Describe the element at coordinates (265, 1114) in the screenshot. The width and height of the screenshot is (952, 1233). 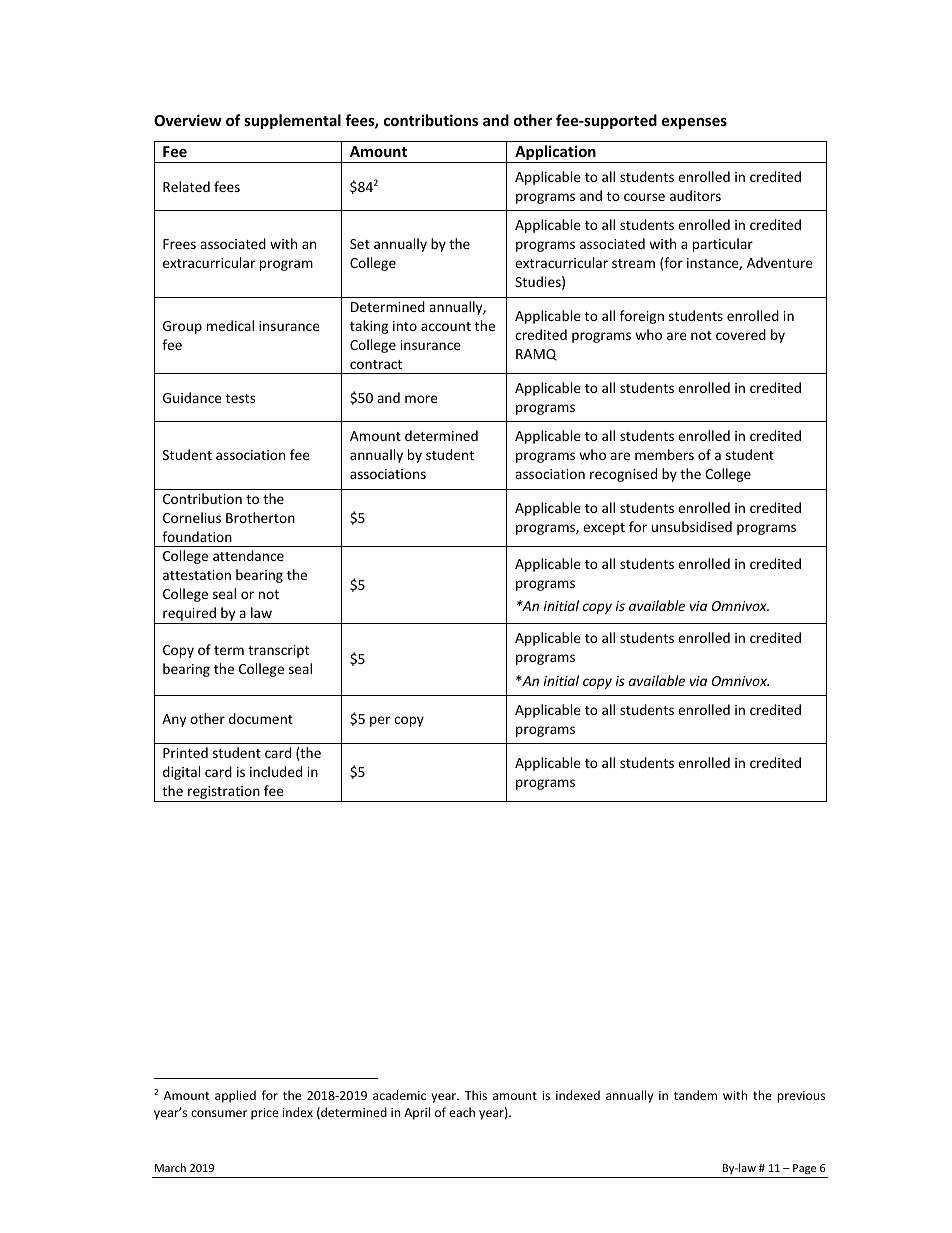
I see `price` at that location.
